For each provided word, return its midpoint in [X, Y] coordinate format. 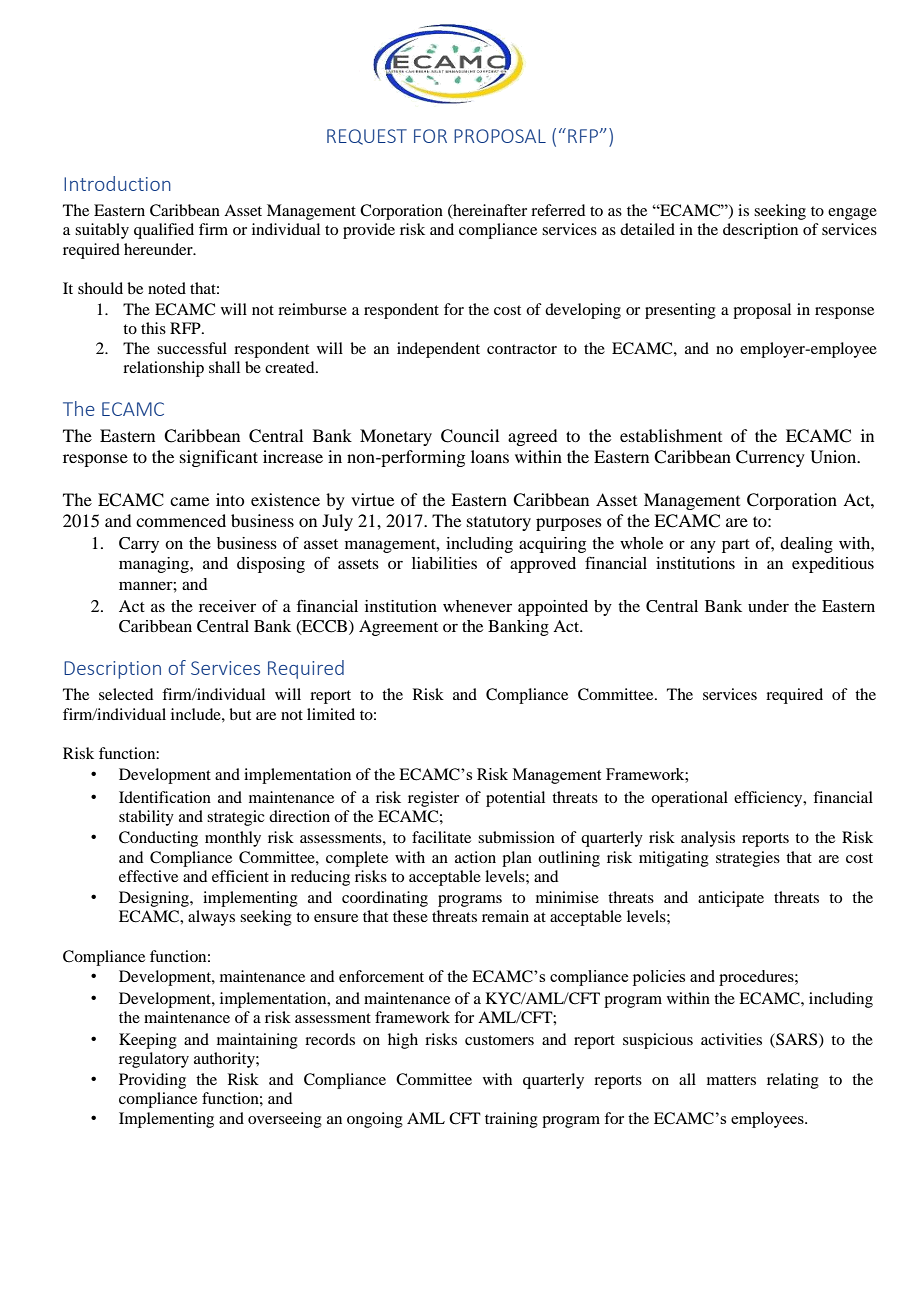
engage [852, 214]
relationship [163, 369]
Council [470, 436]
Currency [770, 458]
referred [558, 210]
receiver [227, 606]
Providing [152, 1081]
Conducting [158, 839]
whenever [477, 606]
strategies [748, 859]
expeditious [833, 565]
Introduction [117, 183]
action [475, 857]
